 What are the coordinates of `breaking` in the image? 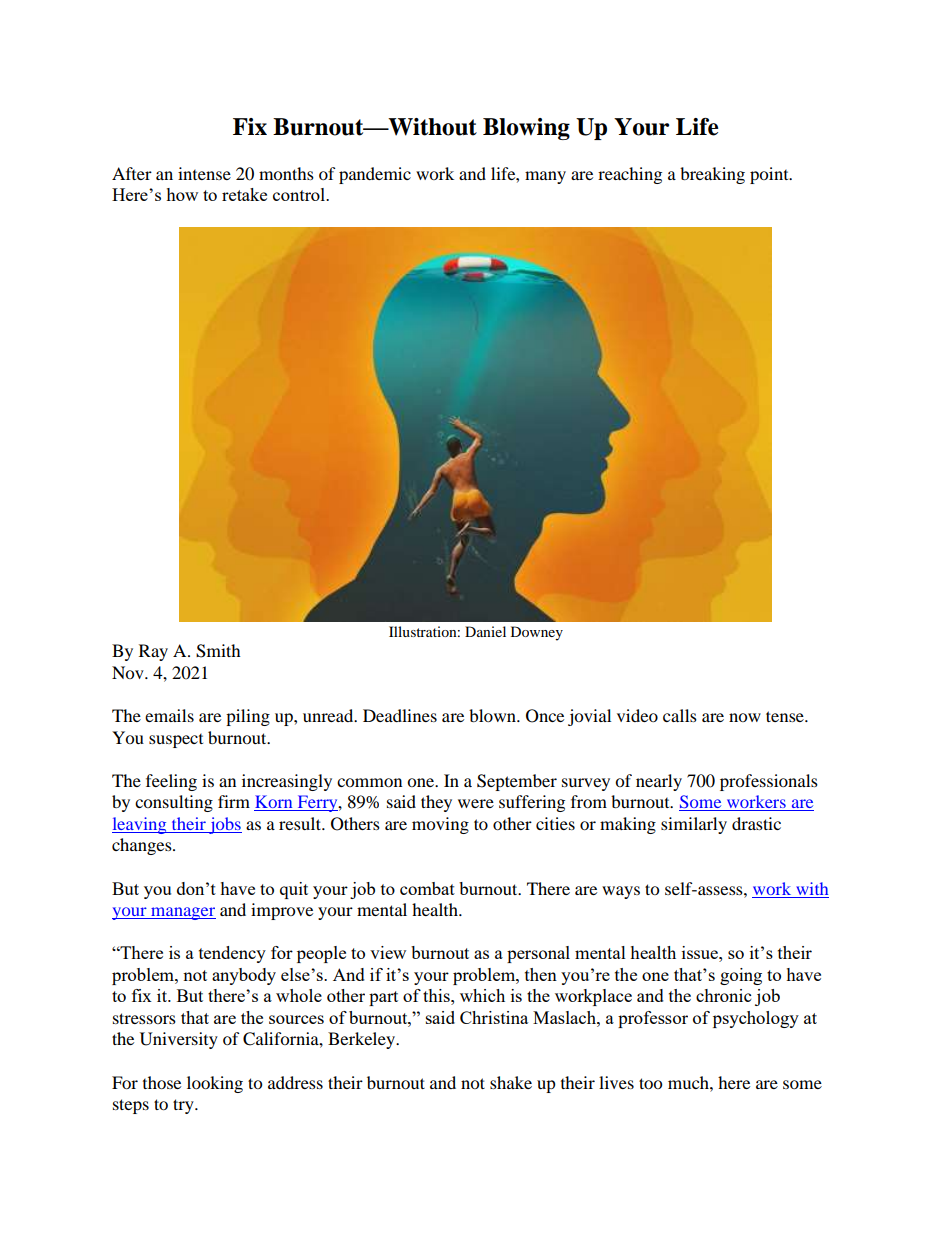 It's located at (712, 175).
